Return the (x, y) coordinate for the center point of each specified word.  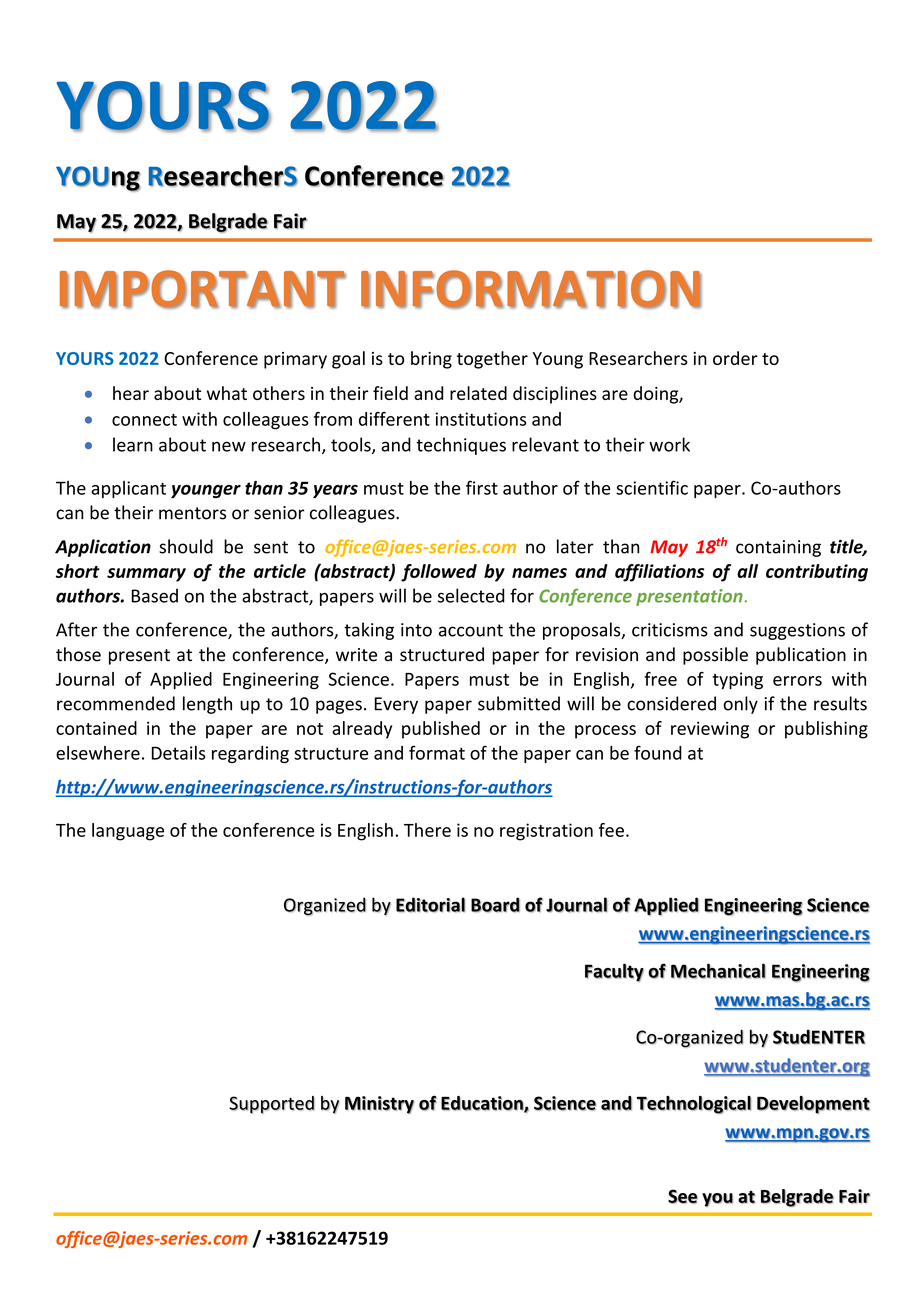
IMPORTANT (203, 289)
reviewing (710, 730)
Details (179, 753)
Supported (272, 1105)
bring (431, 360)
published (441, 730)
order (735, 358)
